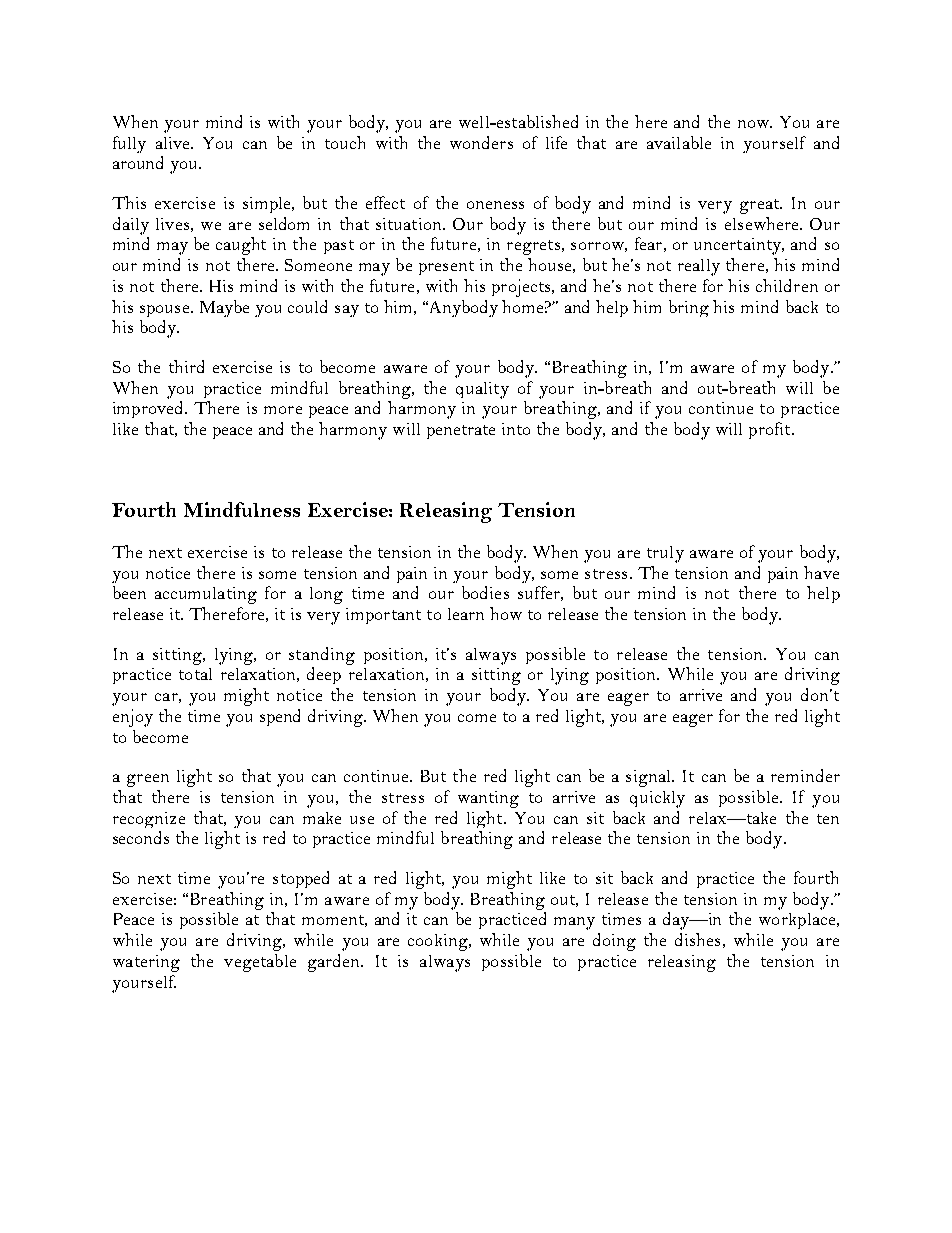 The width and height of the document is (952, 1233). Describe the element at coordinates (260, 963) in the document. I see `vegetable` at that location.
